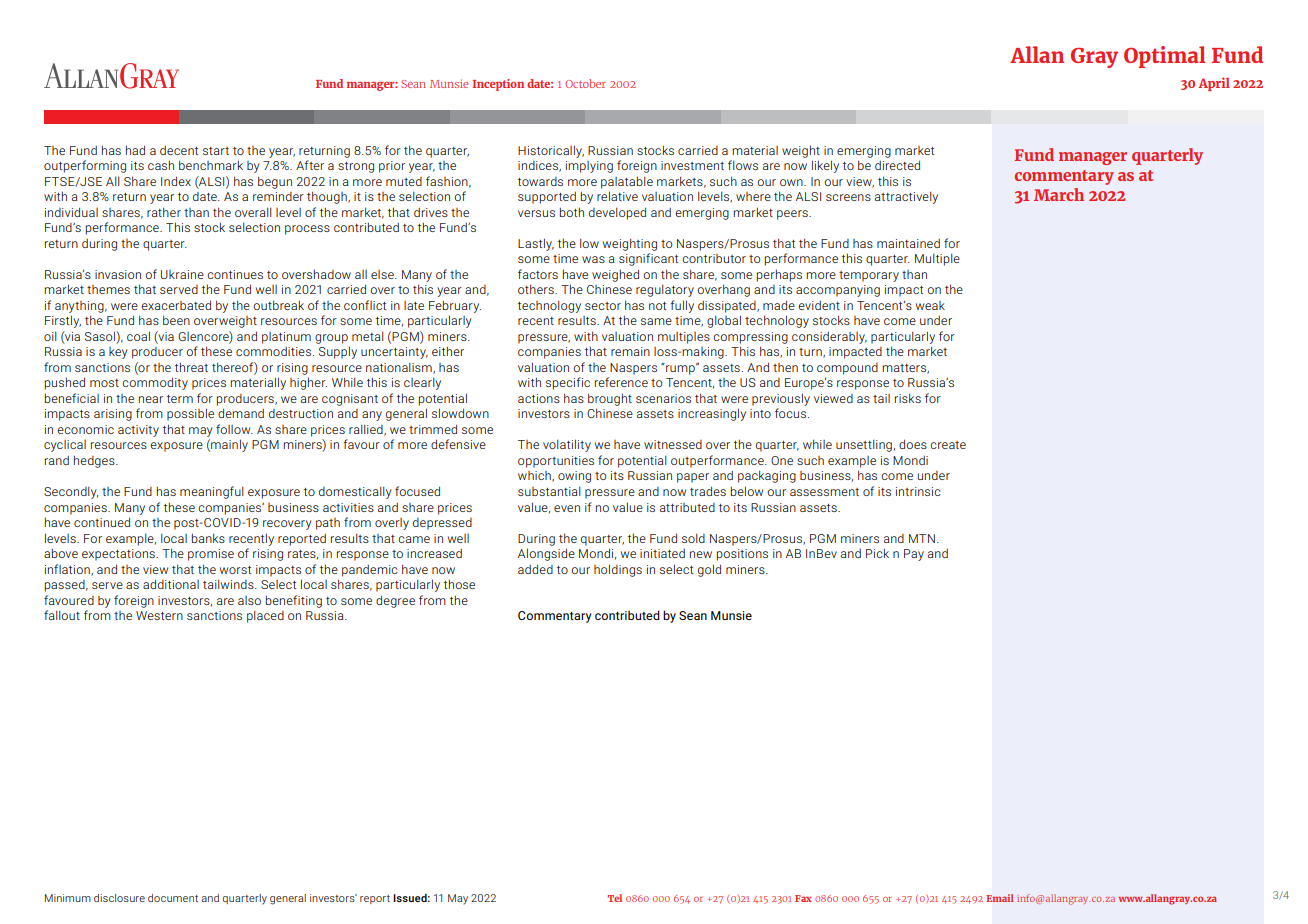  Describe the element at coordinates (615, 898) in the document. I see `Tel` at that location.
